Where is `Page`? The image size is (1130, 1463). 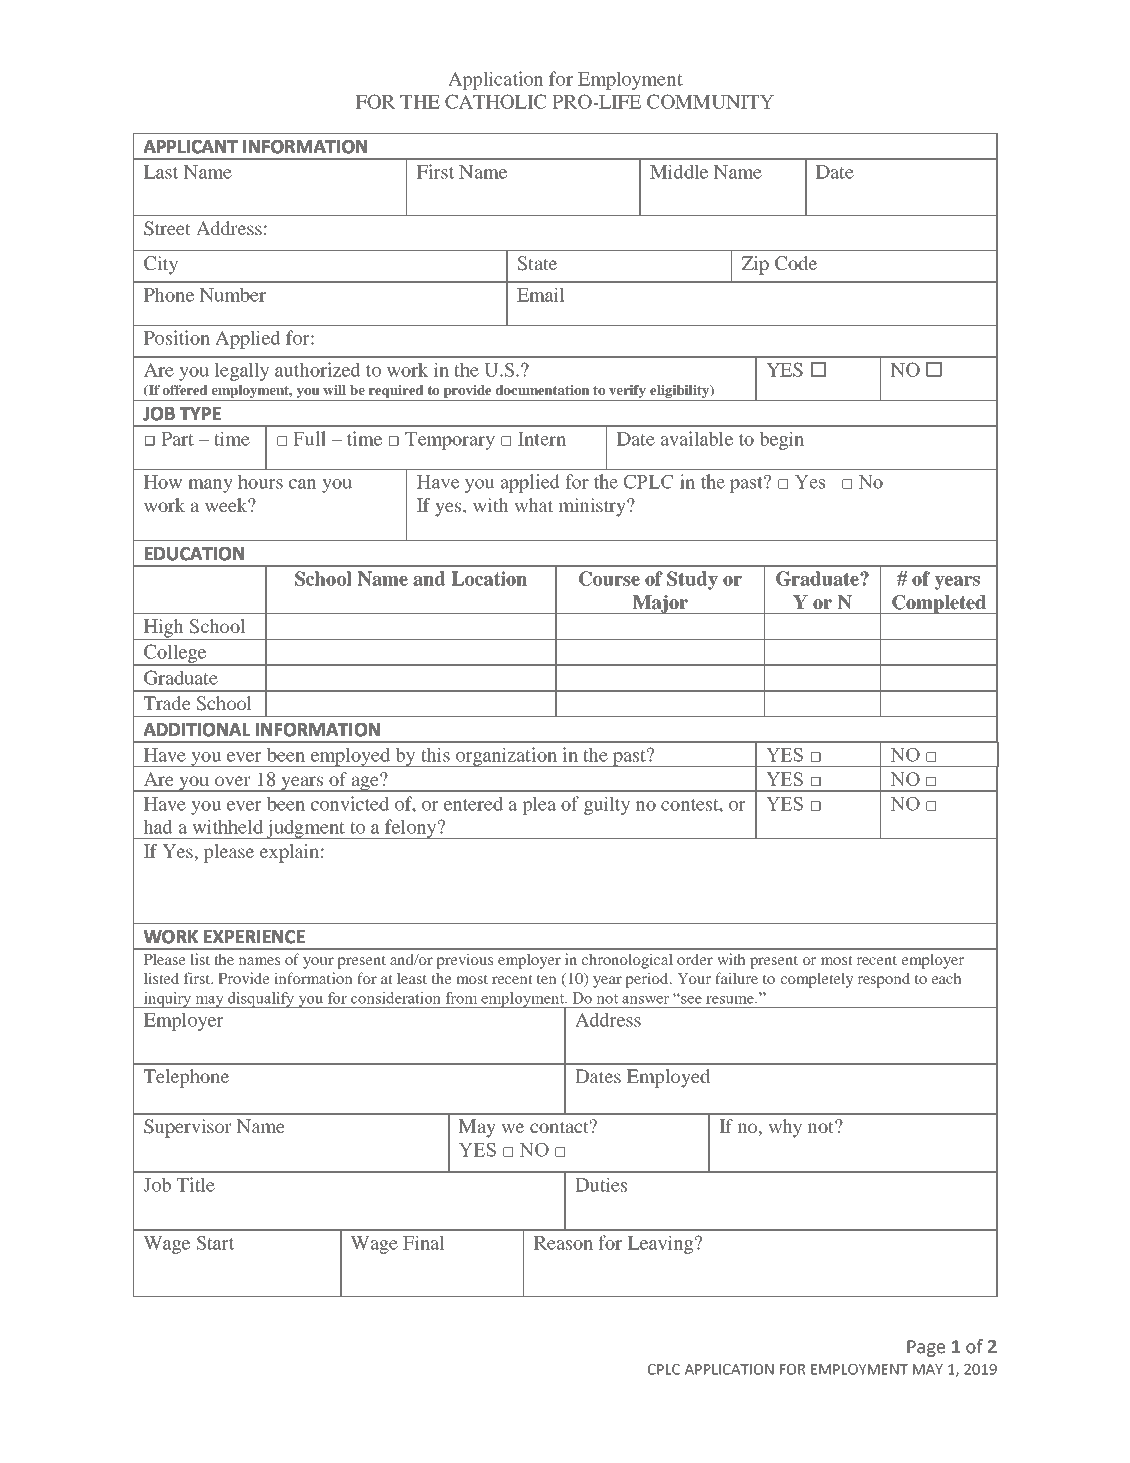
Page is located at coordinates (926, 1348).
